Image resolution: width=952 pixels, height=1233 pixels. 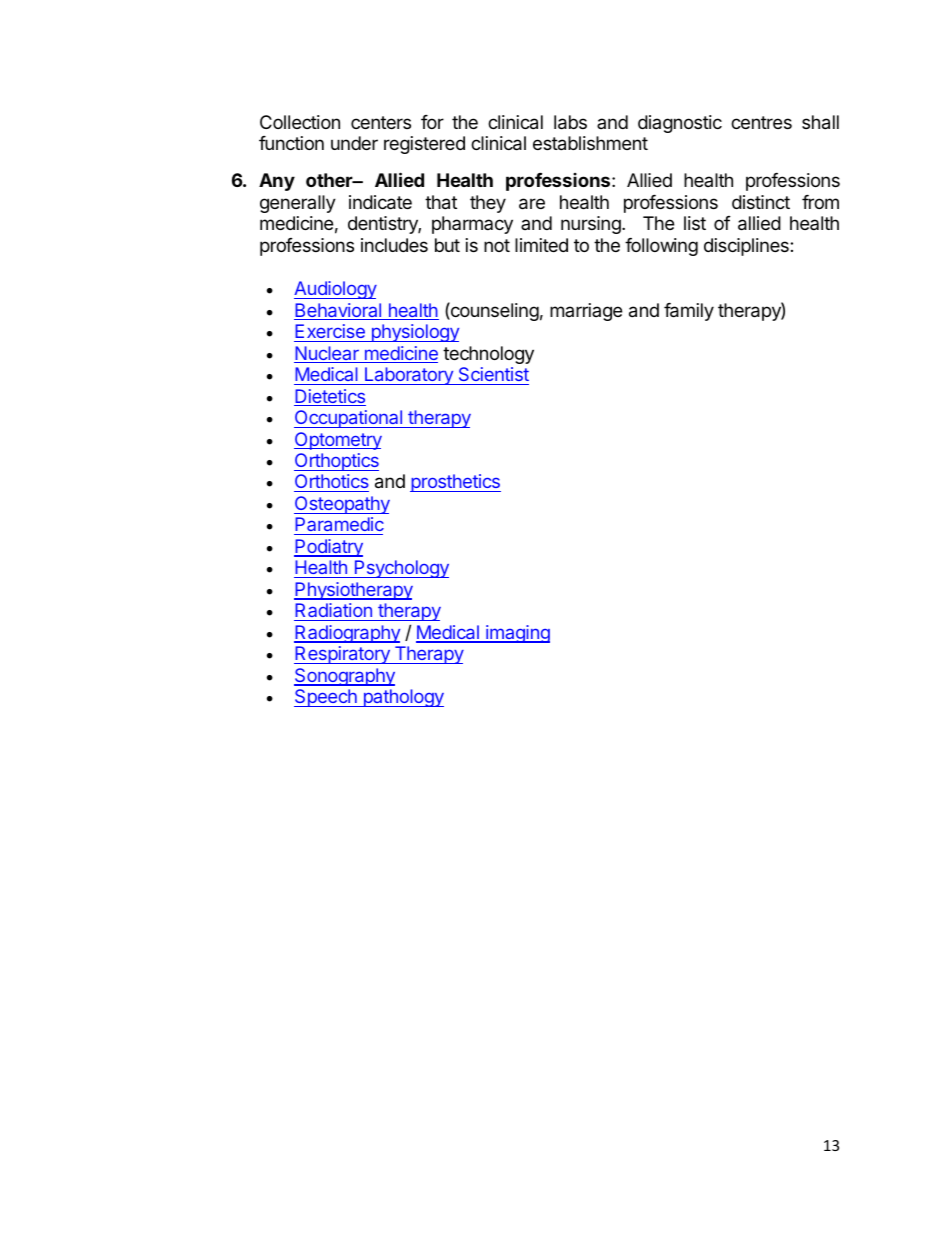 I want to click on family, so click(x=689, y=312).
